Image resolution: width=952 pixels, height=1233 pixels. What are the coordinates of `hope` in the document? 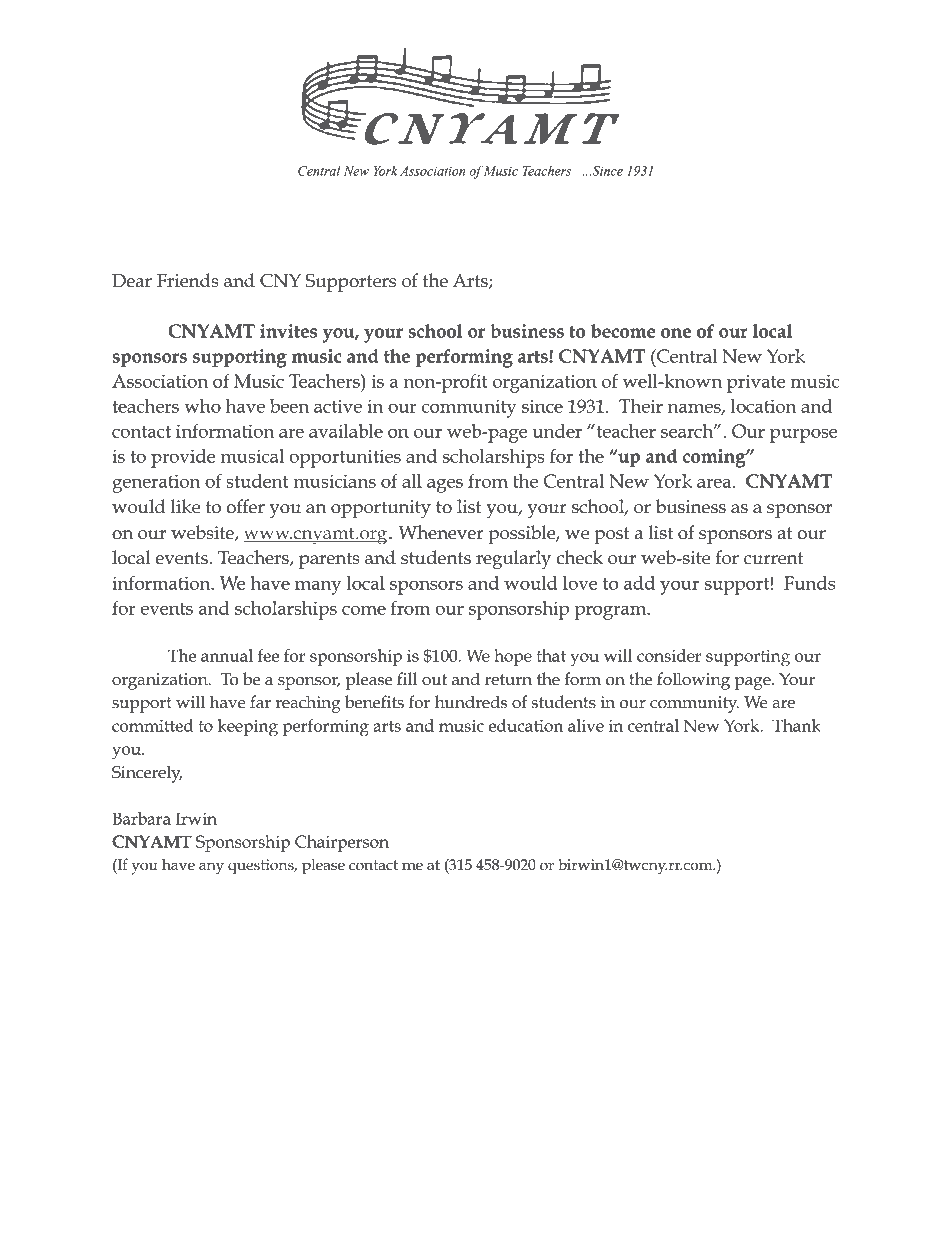 It's located at (513, 657).
